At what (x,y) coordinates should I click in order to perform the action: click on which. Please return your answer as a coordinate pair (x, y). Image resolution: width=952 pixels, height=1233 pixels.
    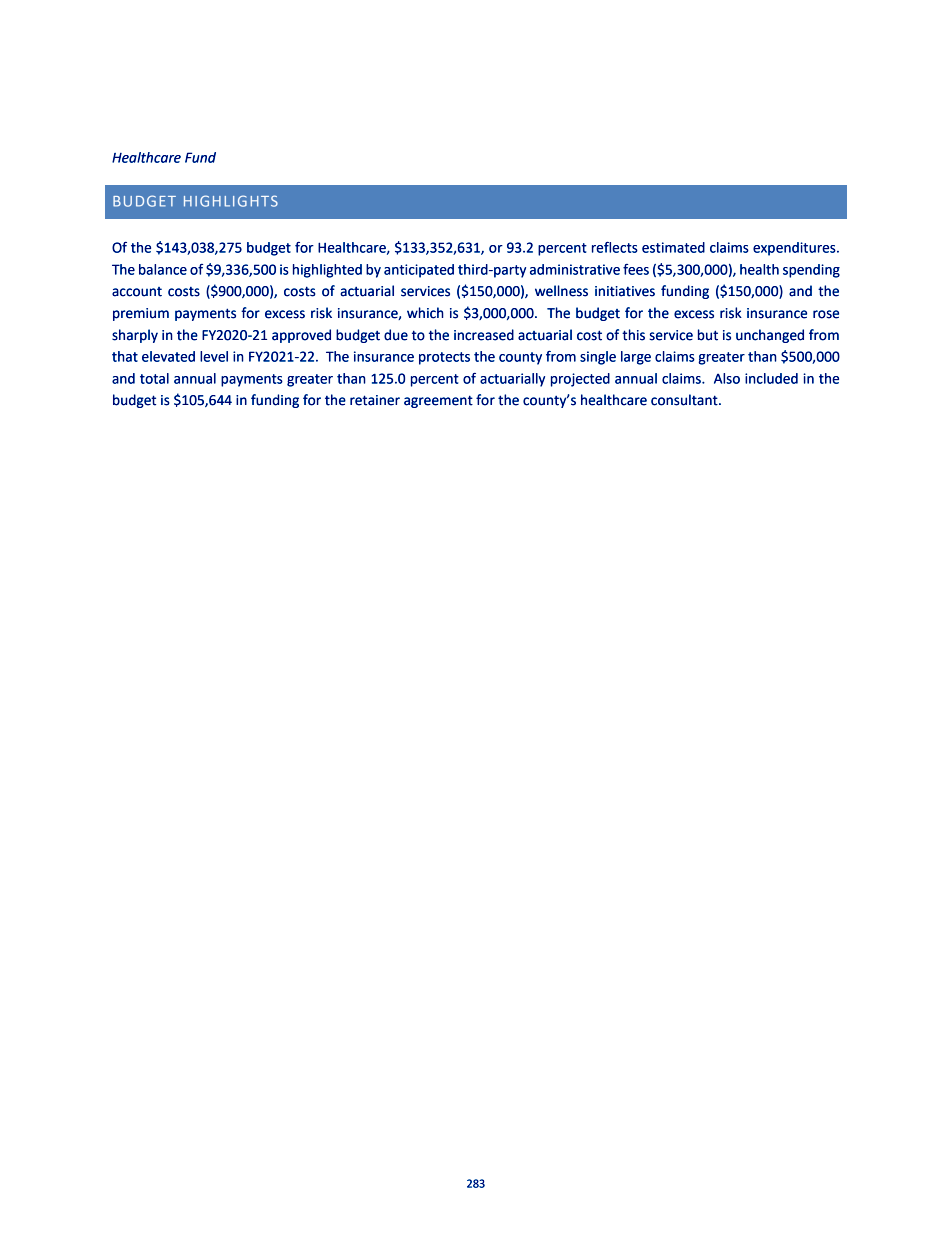
    Looking at the image, I should click on (425, 313).
